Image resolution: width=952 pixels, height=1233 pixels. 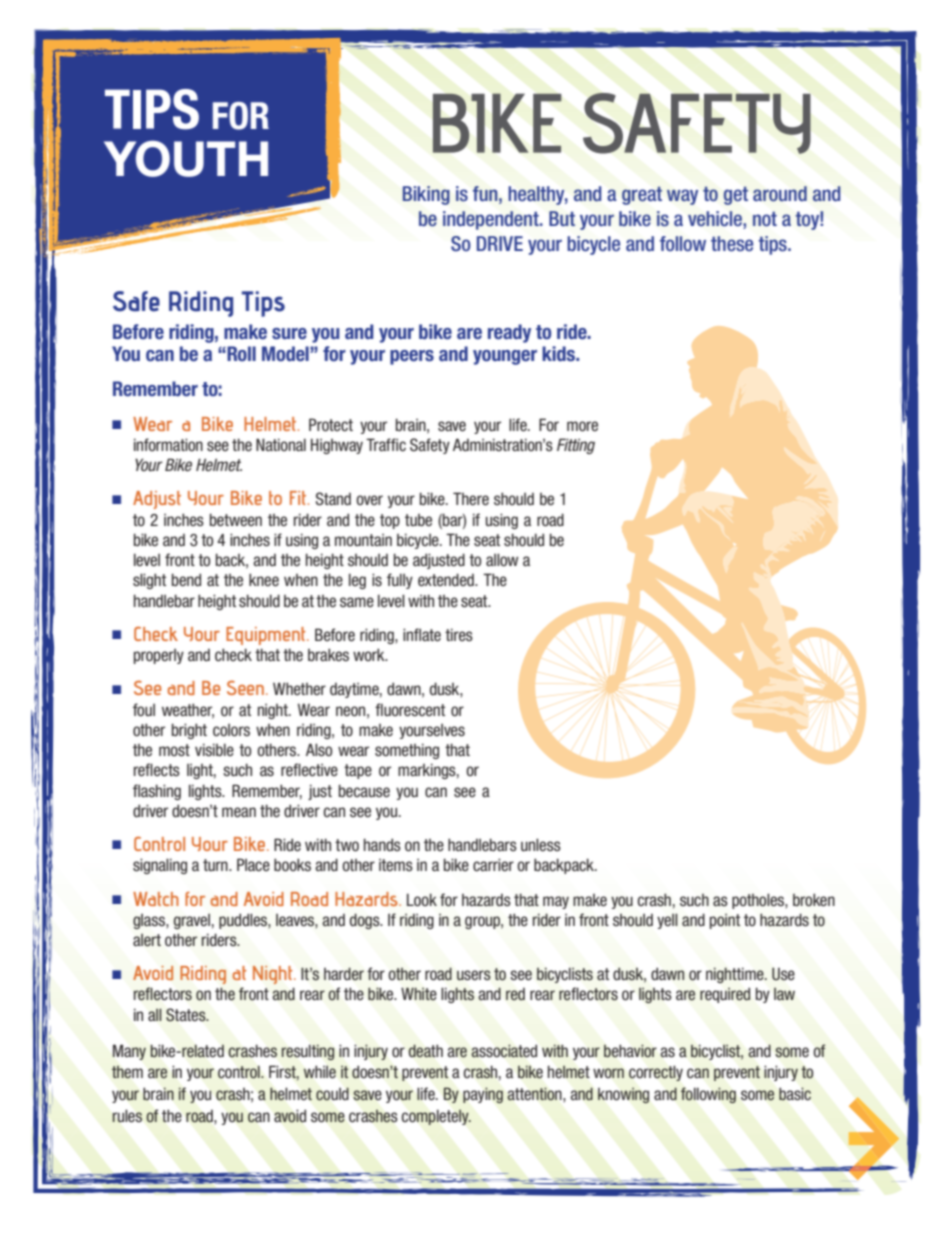 What do you see at coordinates (159, 656) in the screenshot?
I see `properly` at bounding box center [159, 656].
